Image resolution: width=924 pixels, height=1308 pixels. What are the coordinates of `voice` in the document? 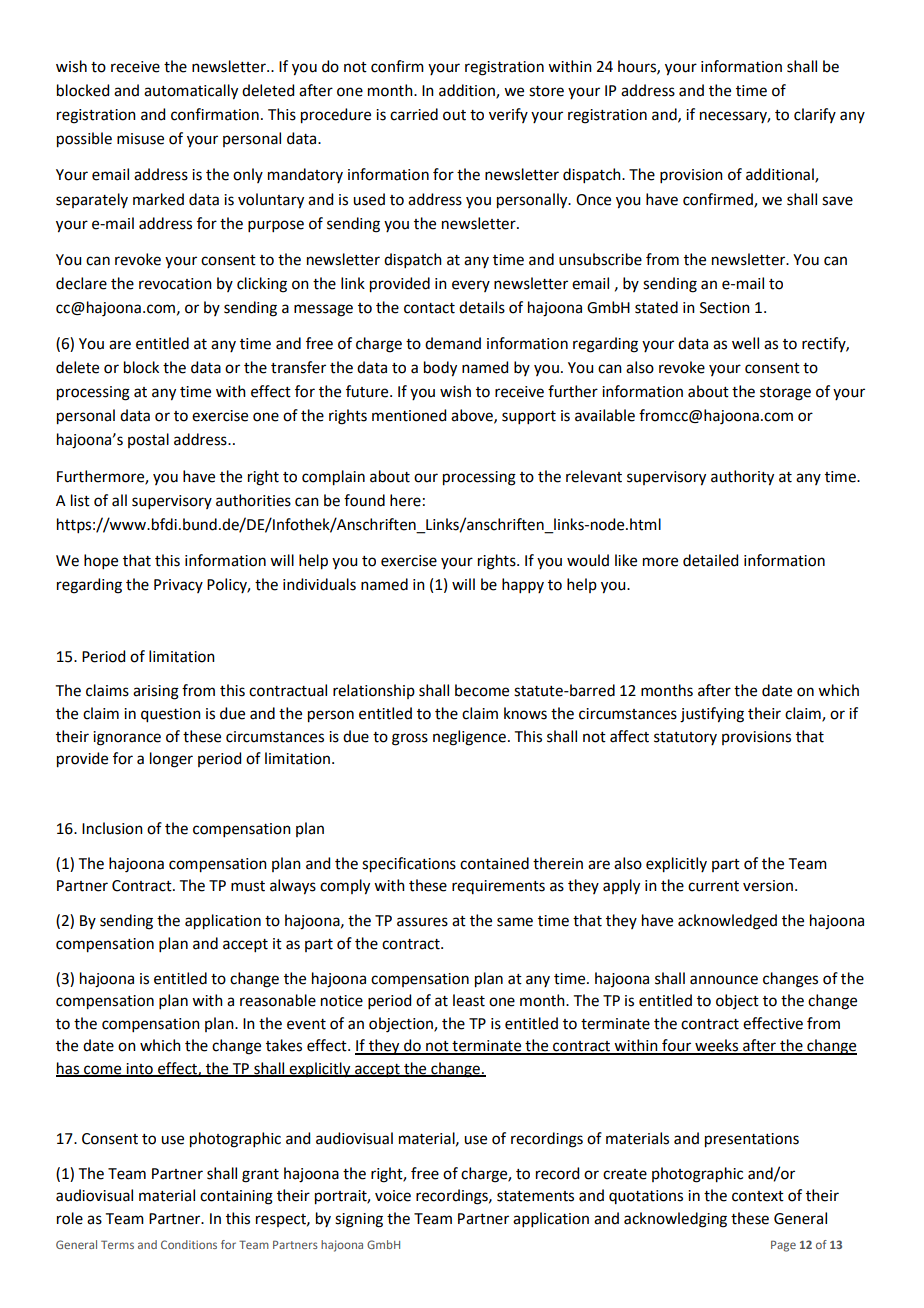 It's located at (393, 1196).
